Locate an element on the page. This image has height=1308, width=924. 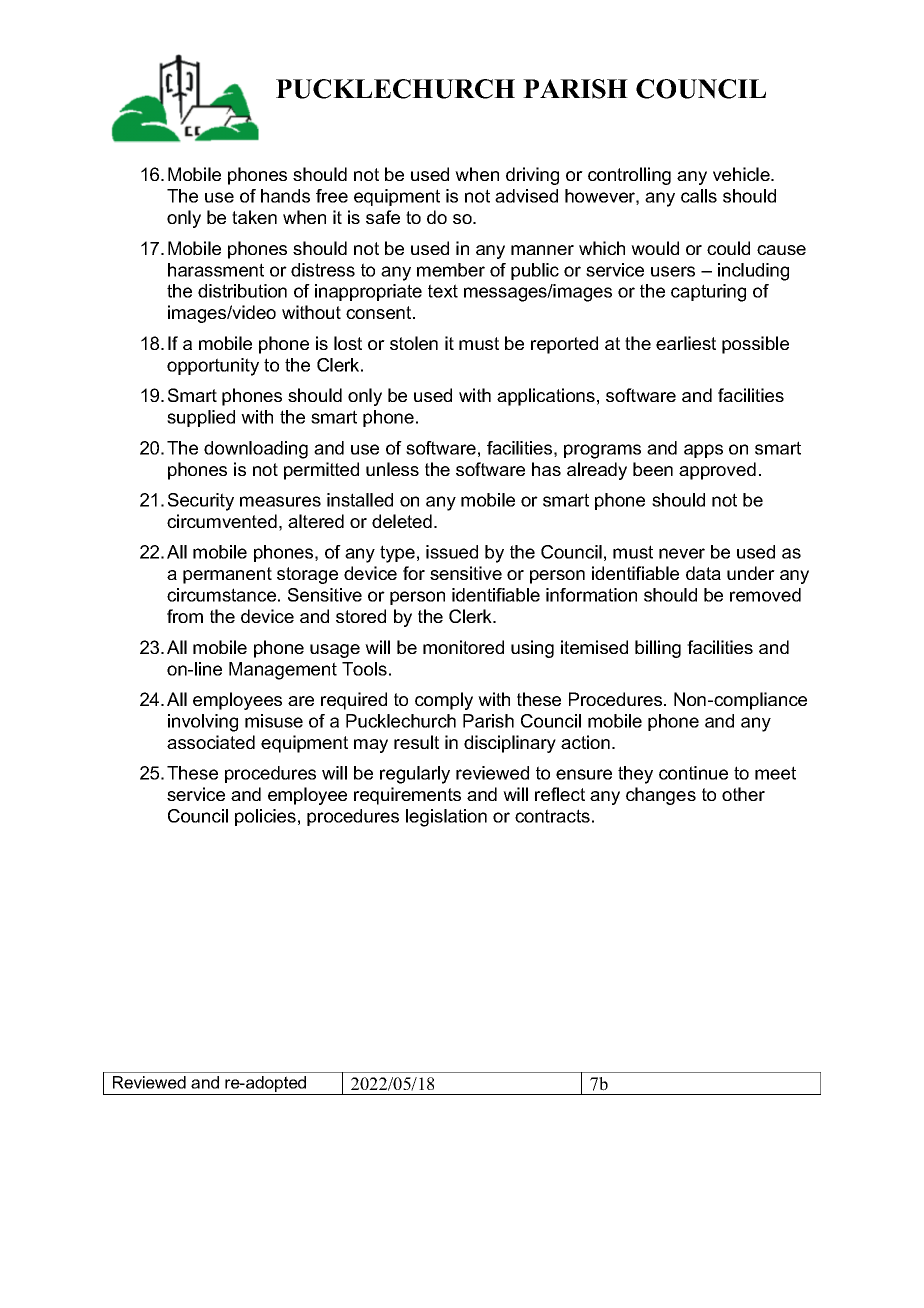
permanent is located at coordinates (227, 575).
